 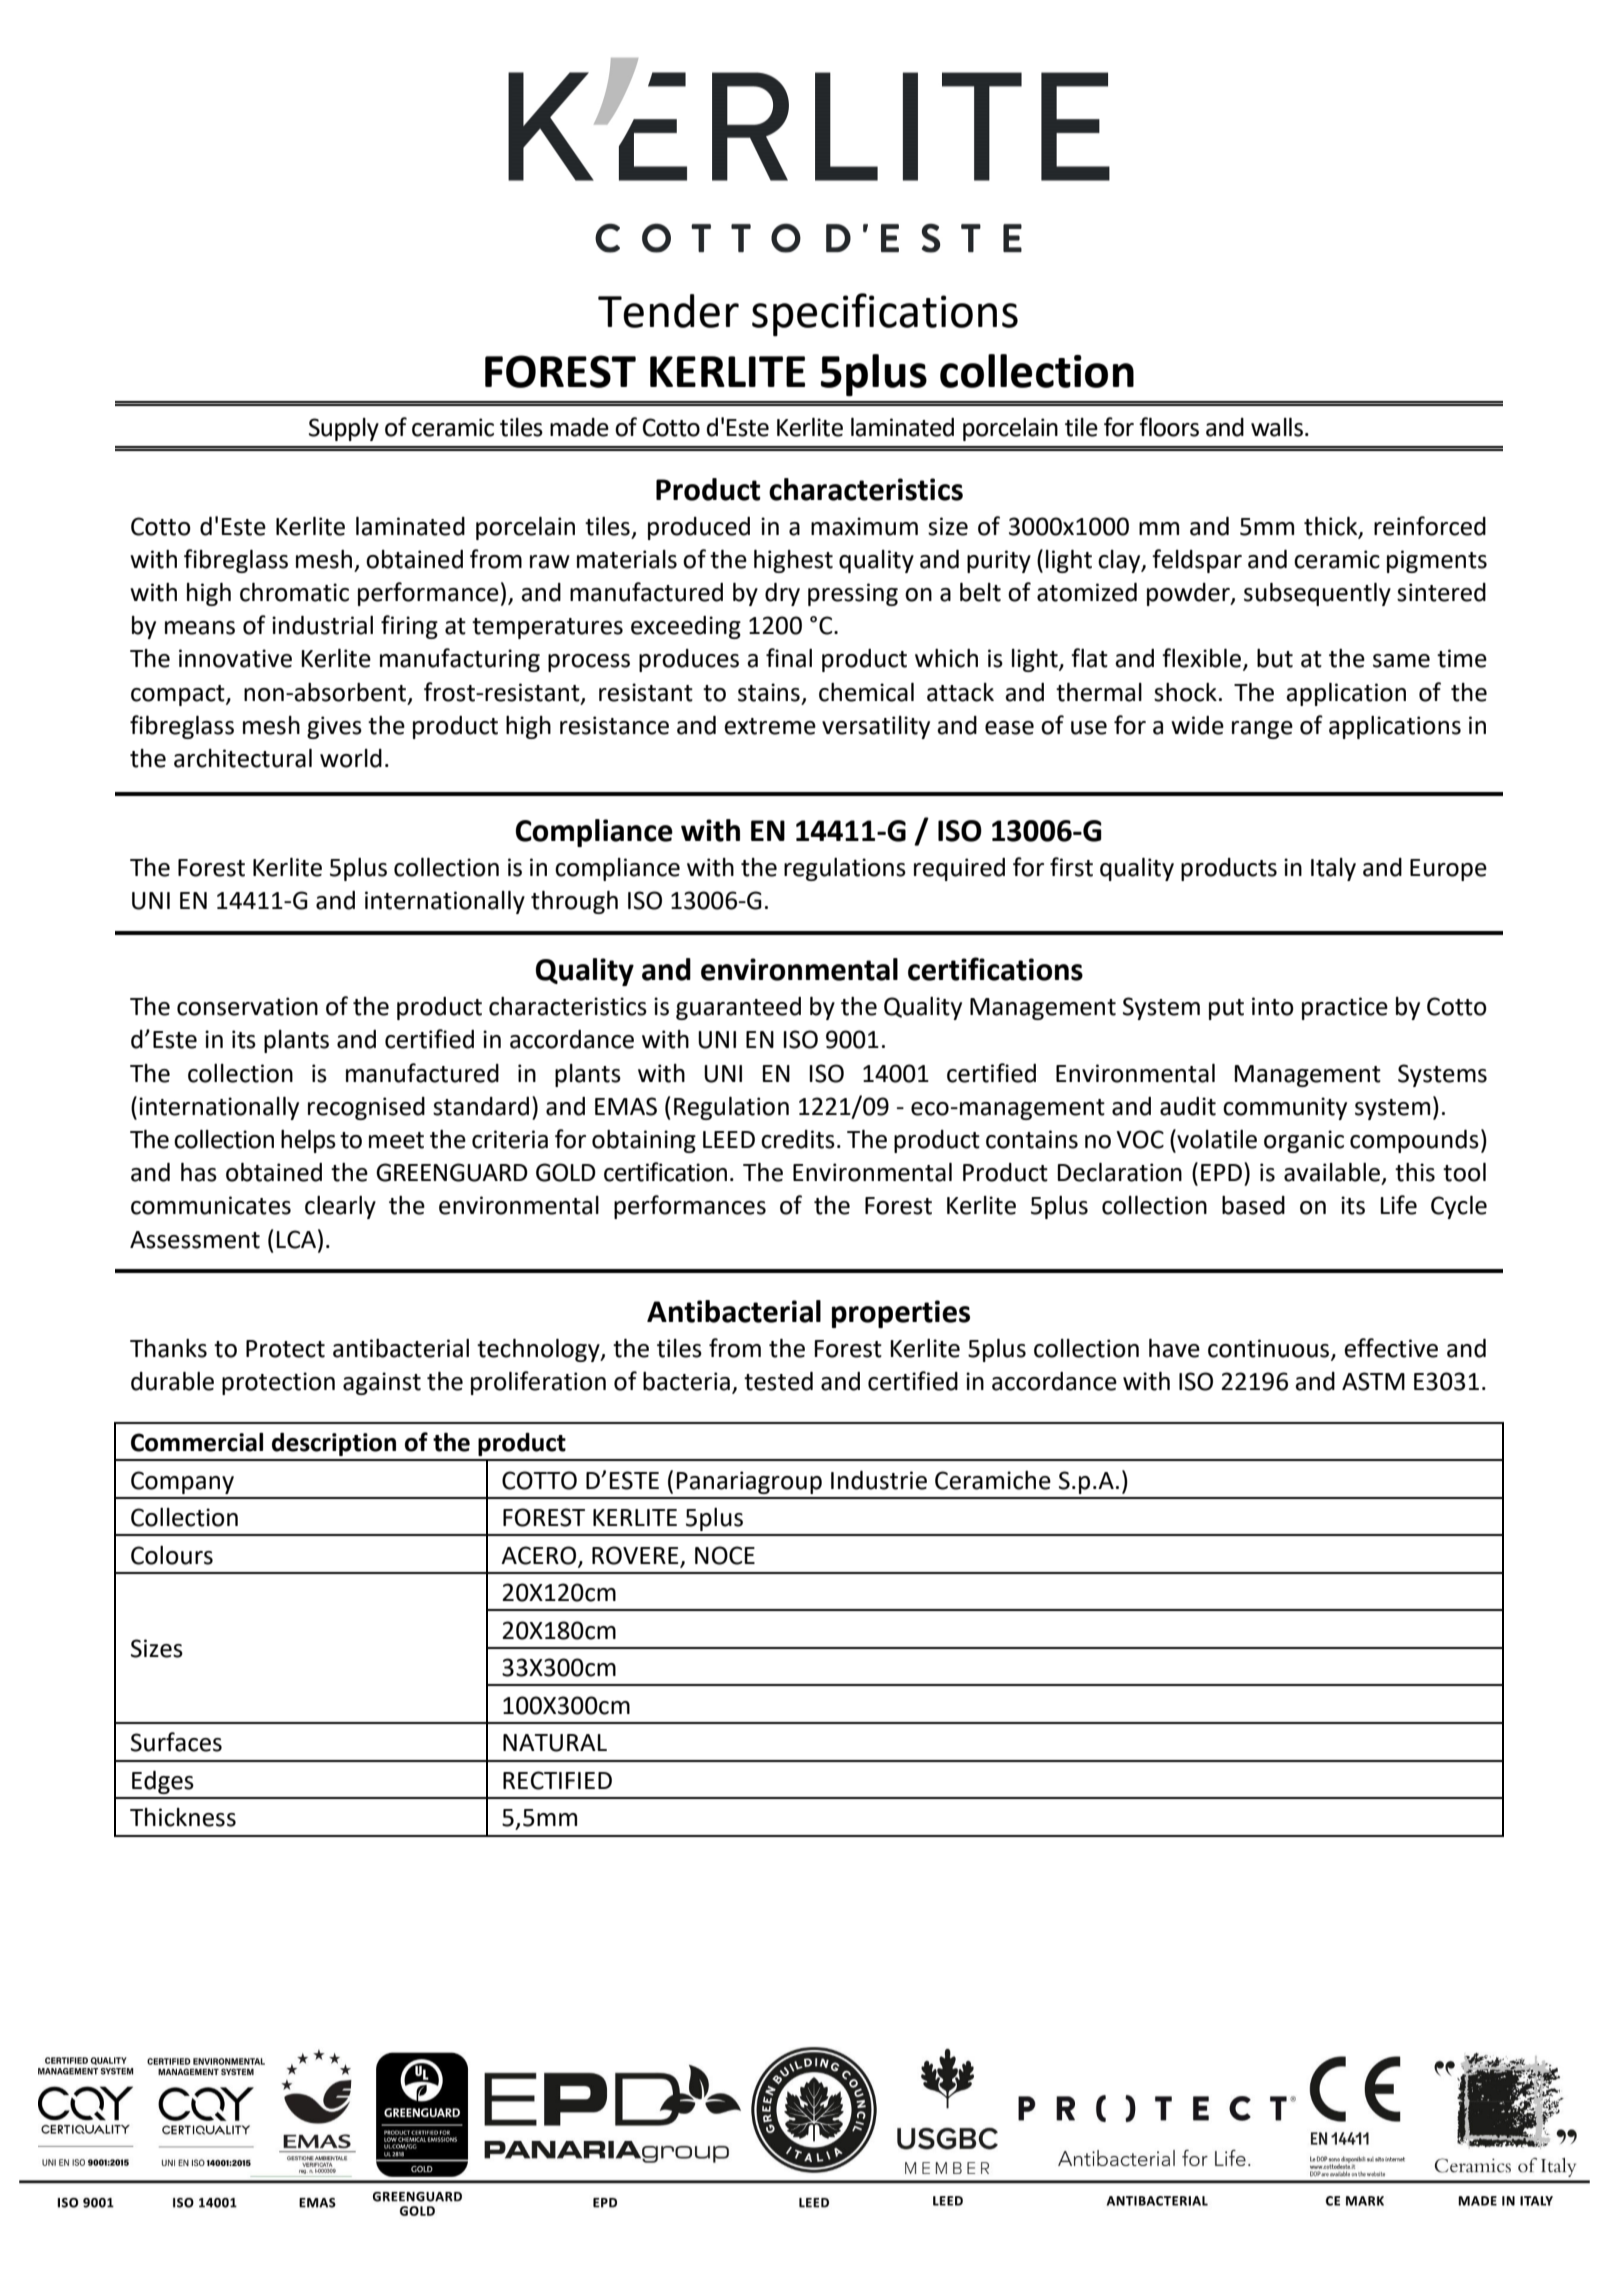 I want to click on Supply, so click(x=344, y=429).
